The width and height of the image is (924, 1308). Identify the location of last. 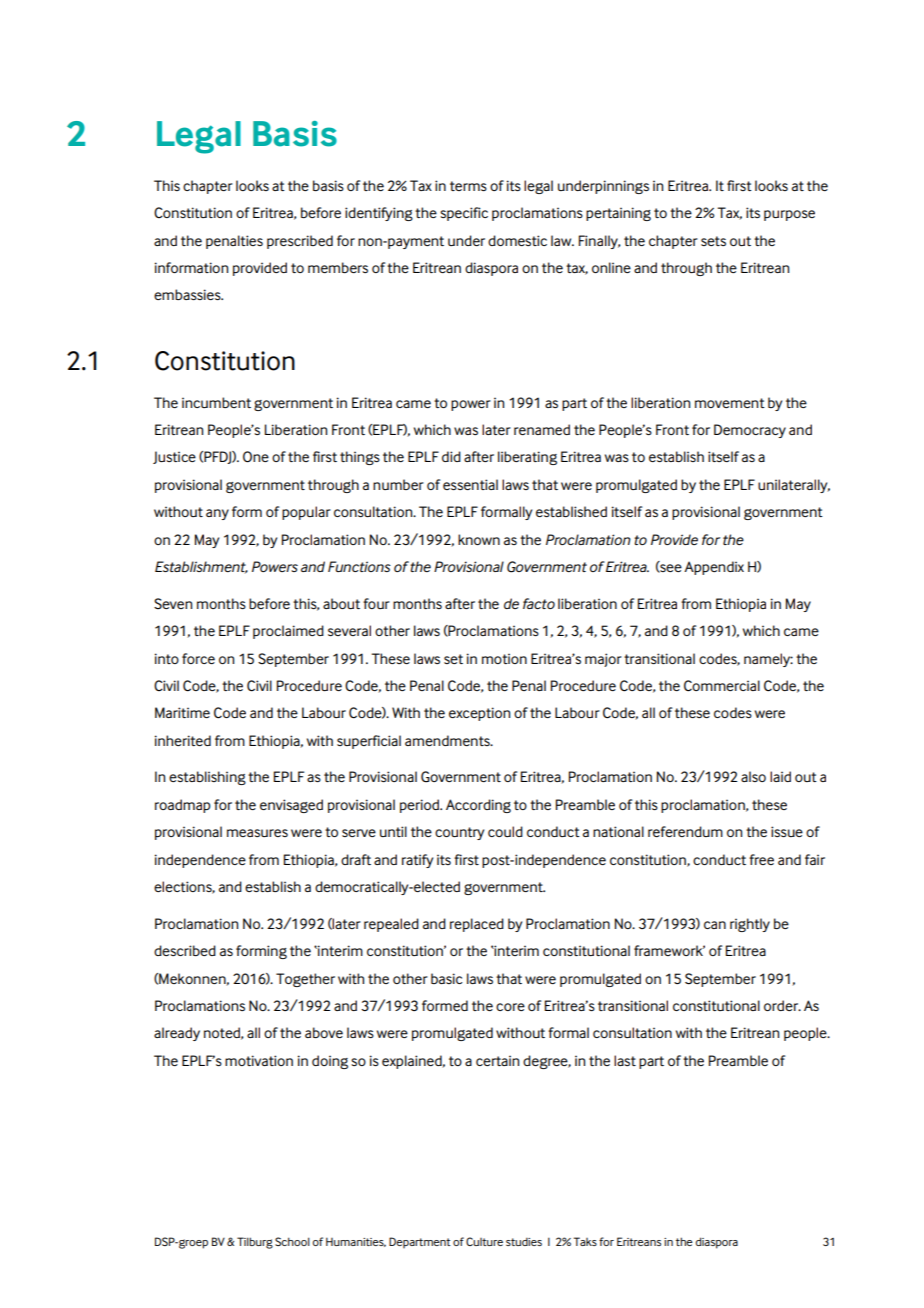
(625, 1060).
